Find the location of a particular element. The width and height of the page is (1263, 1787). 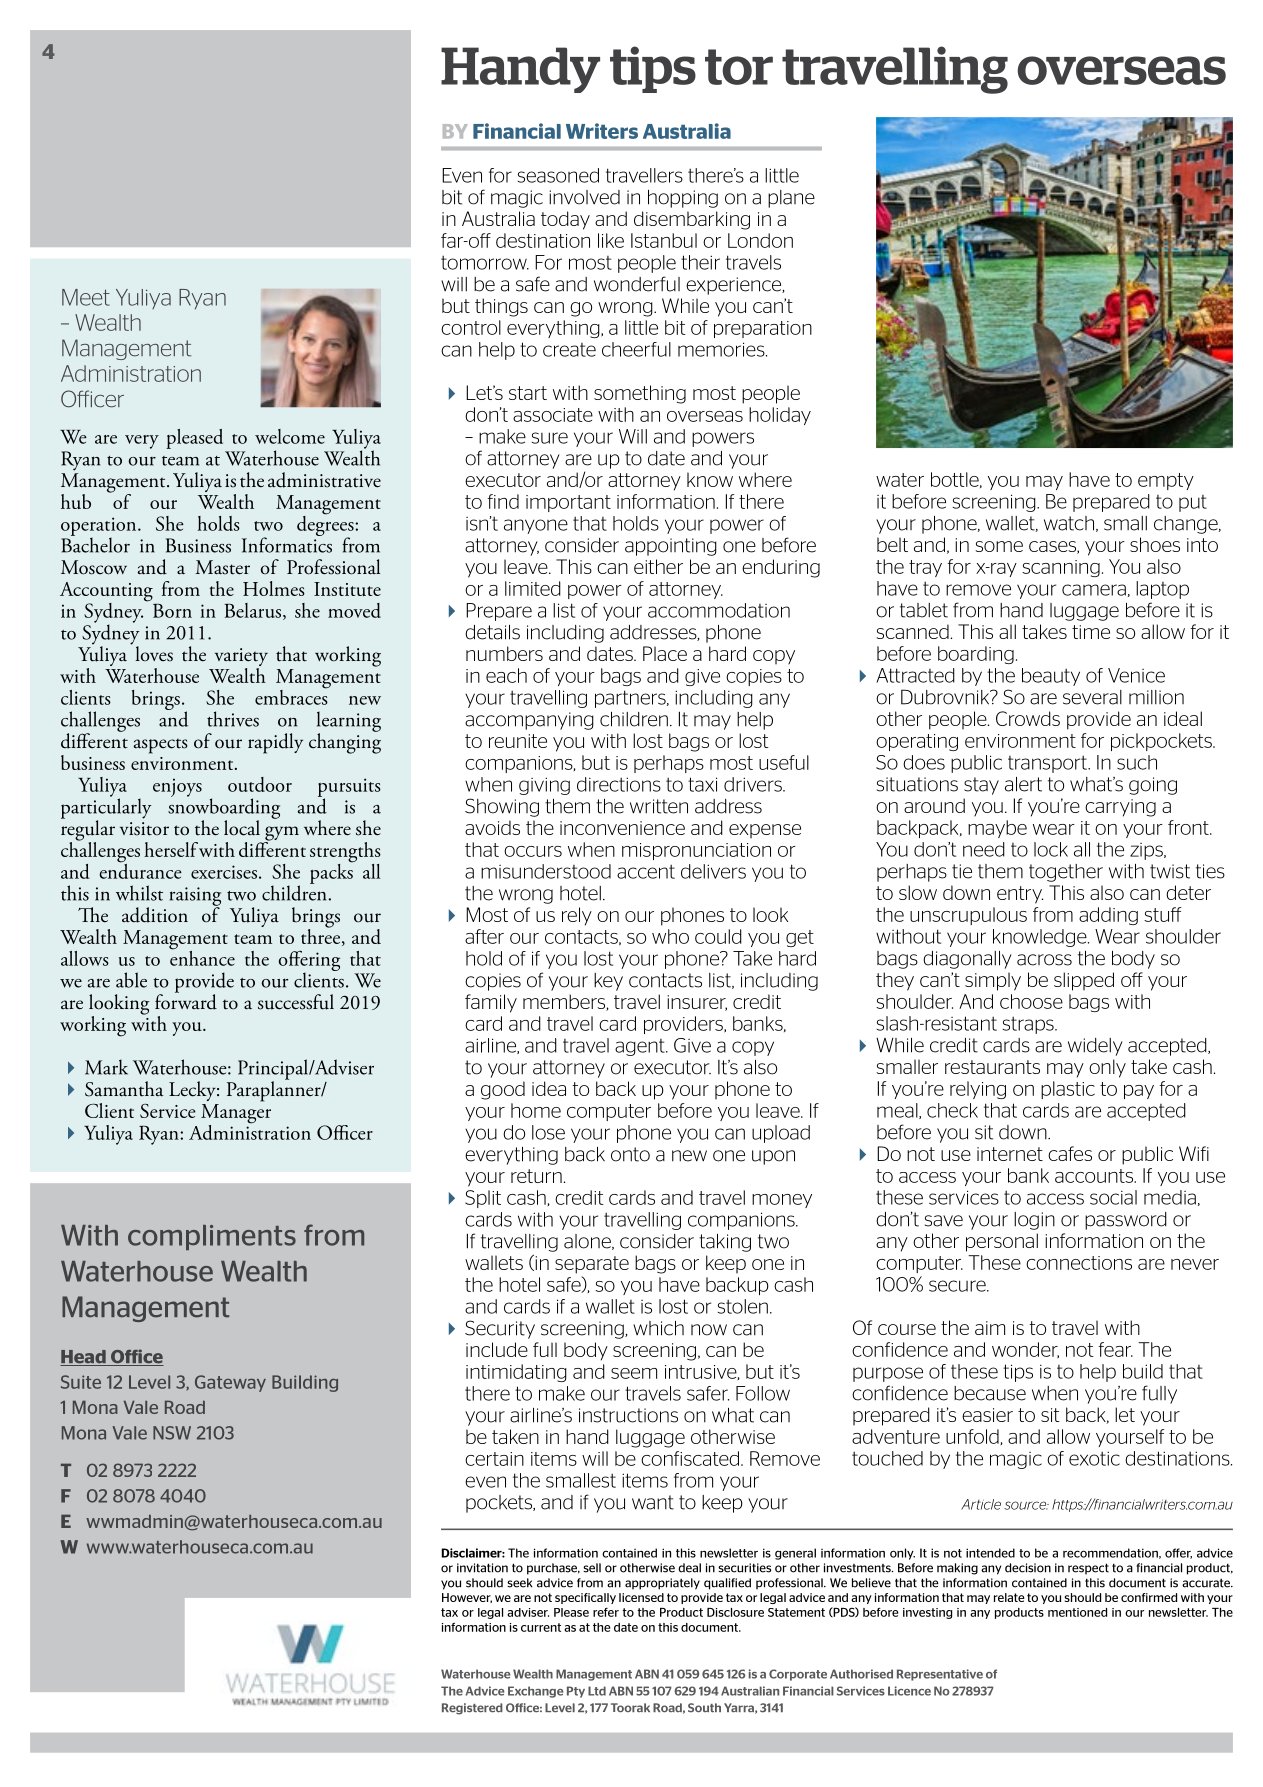

Meet is located at coordinates (86, 297).
